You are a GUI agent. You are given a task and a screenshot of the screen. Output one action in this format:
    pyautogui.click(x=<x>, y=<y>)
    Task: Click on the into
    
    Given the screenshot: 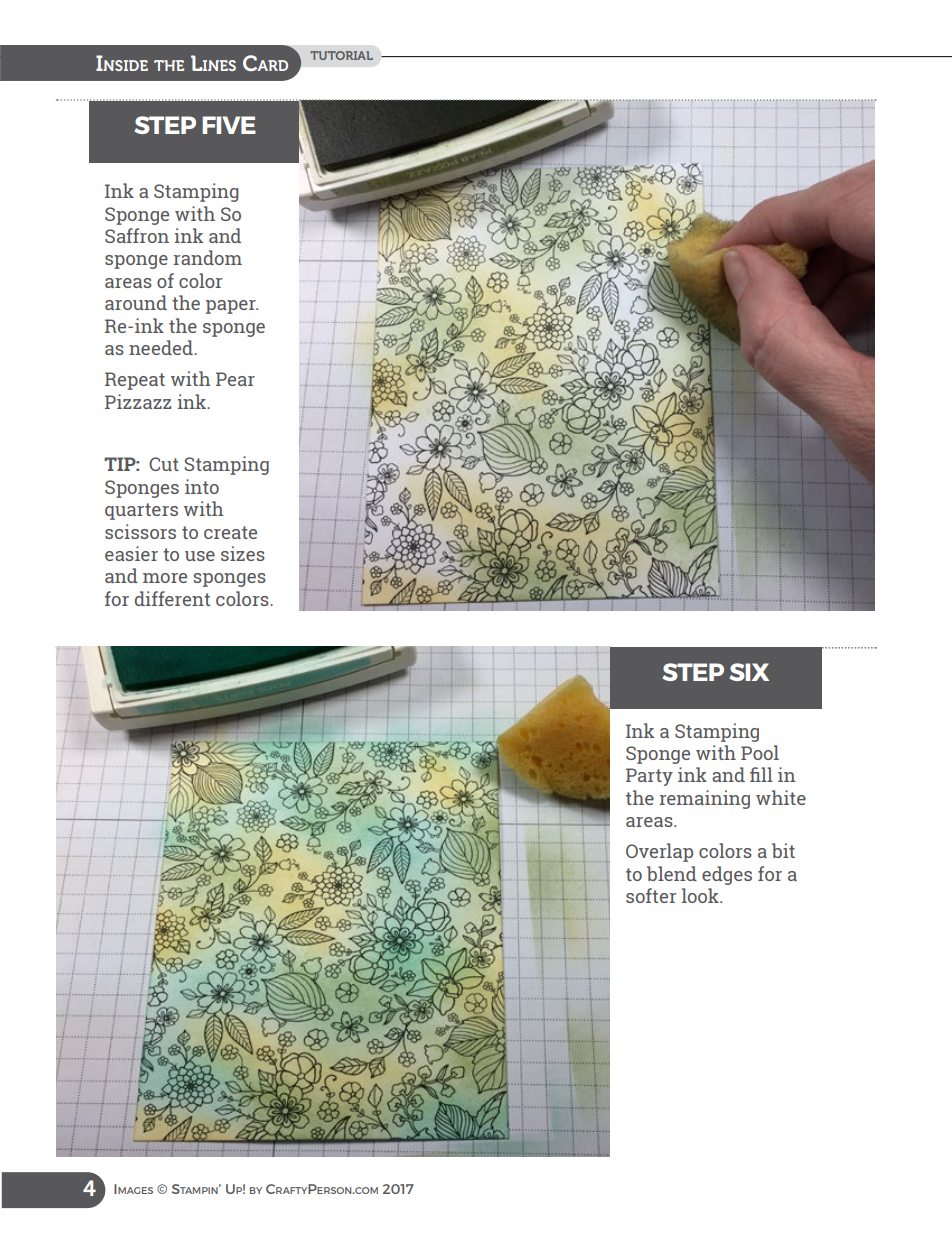 What is the action you would take?
    pyautogui.click(x=202, y=486)
